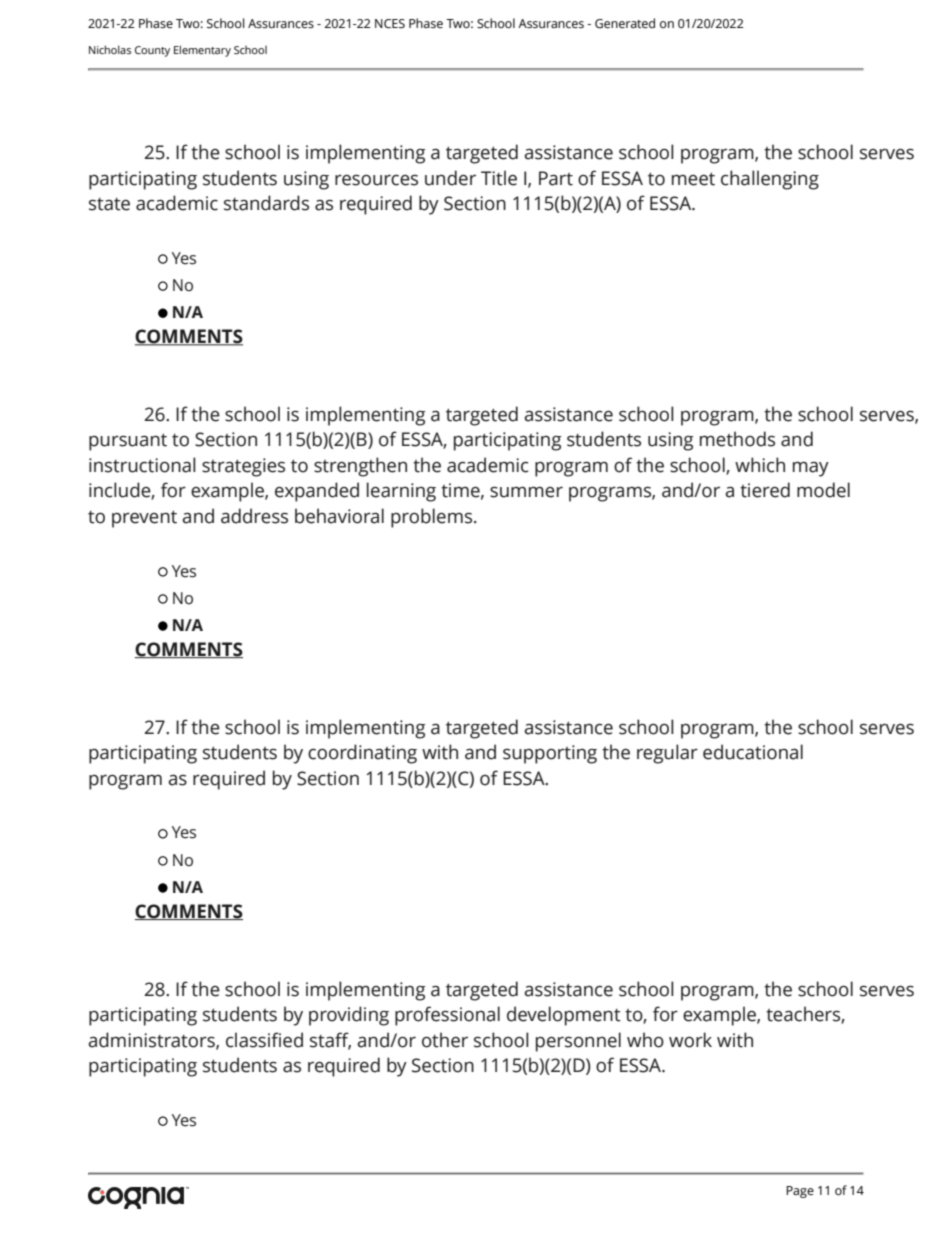 This screenshot has height=1233, width=952. What do you see at coordinates (526, 492) in the screenshot?
I see `summer` at bounding box center [526, 492].
